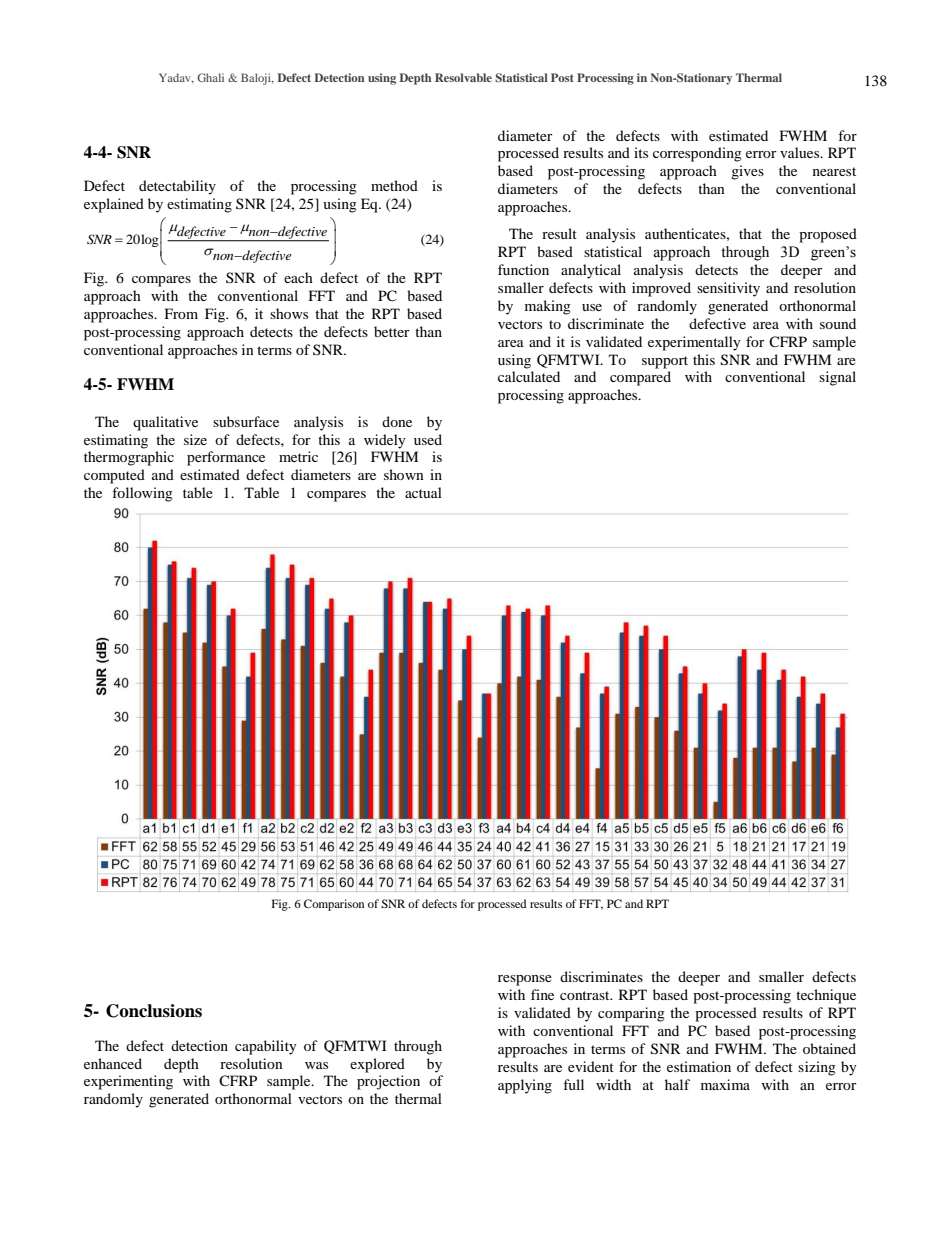 The image size is (952, 1233). Describe the element at coordinates (266, 1047) in the image. I see `capability` at that location.
